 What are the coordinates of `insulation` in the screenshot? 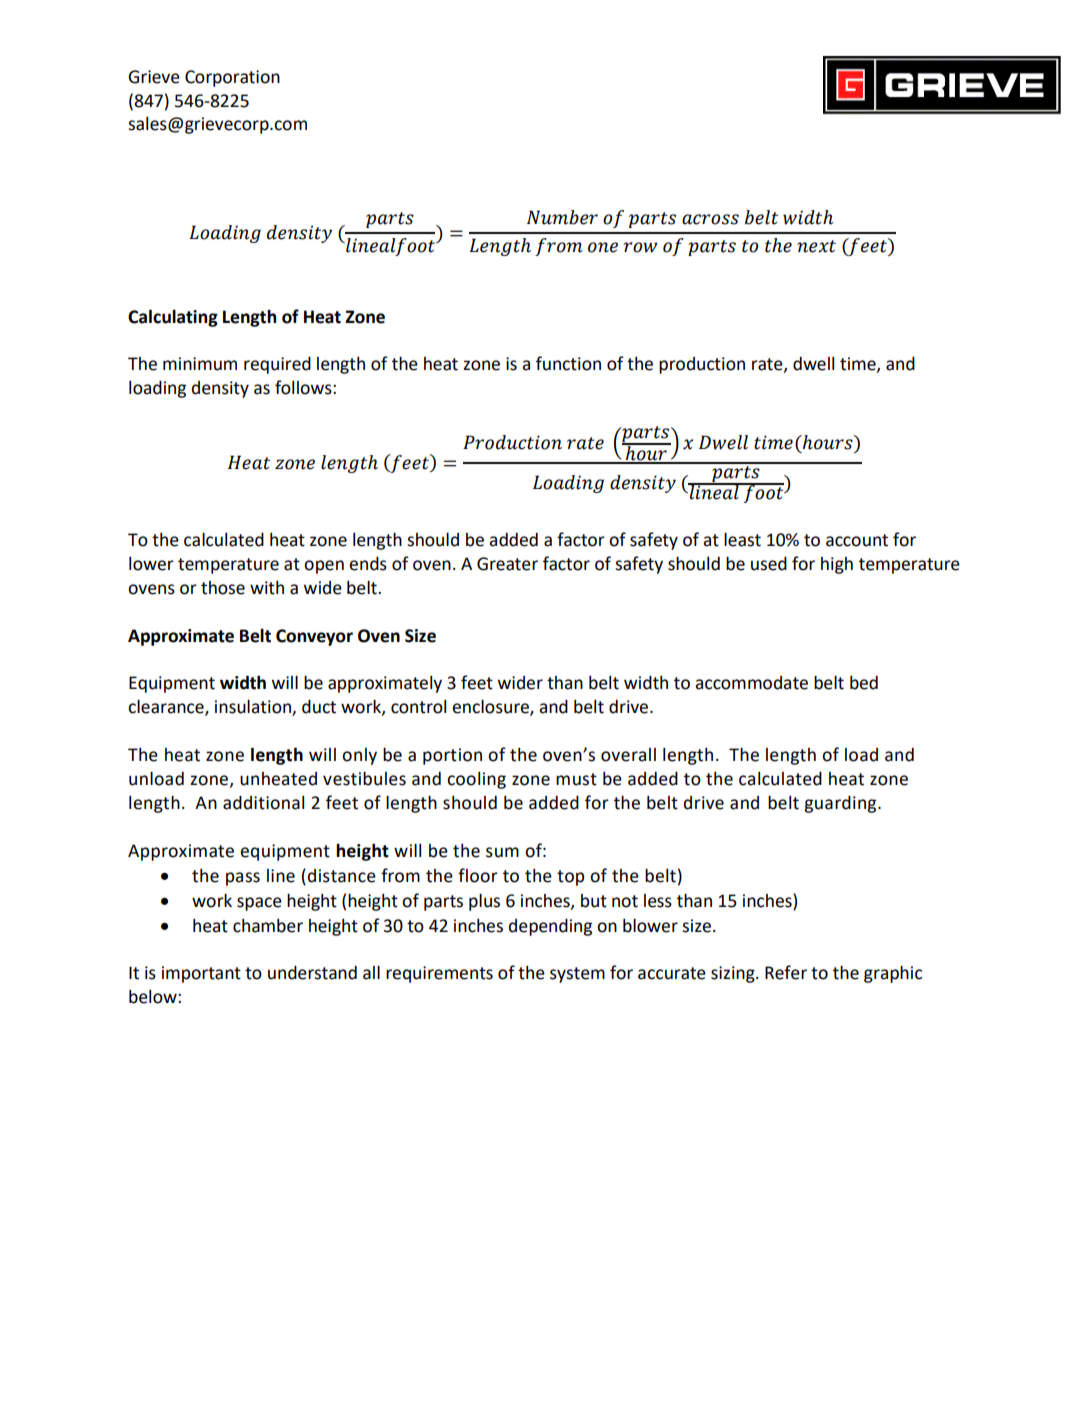 It's located at (254, 708).
